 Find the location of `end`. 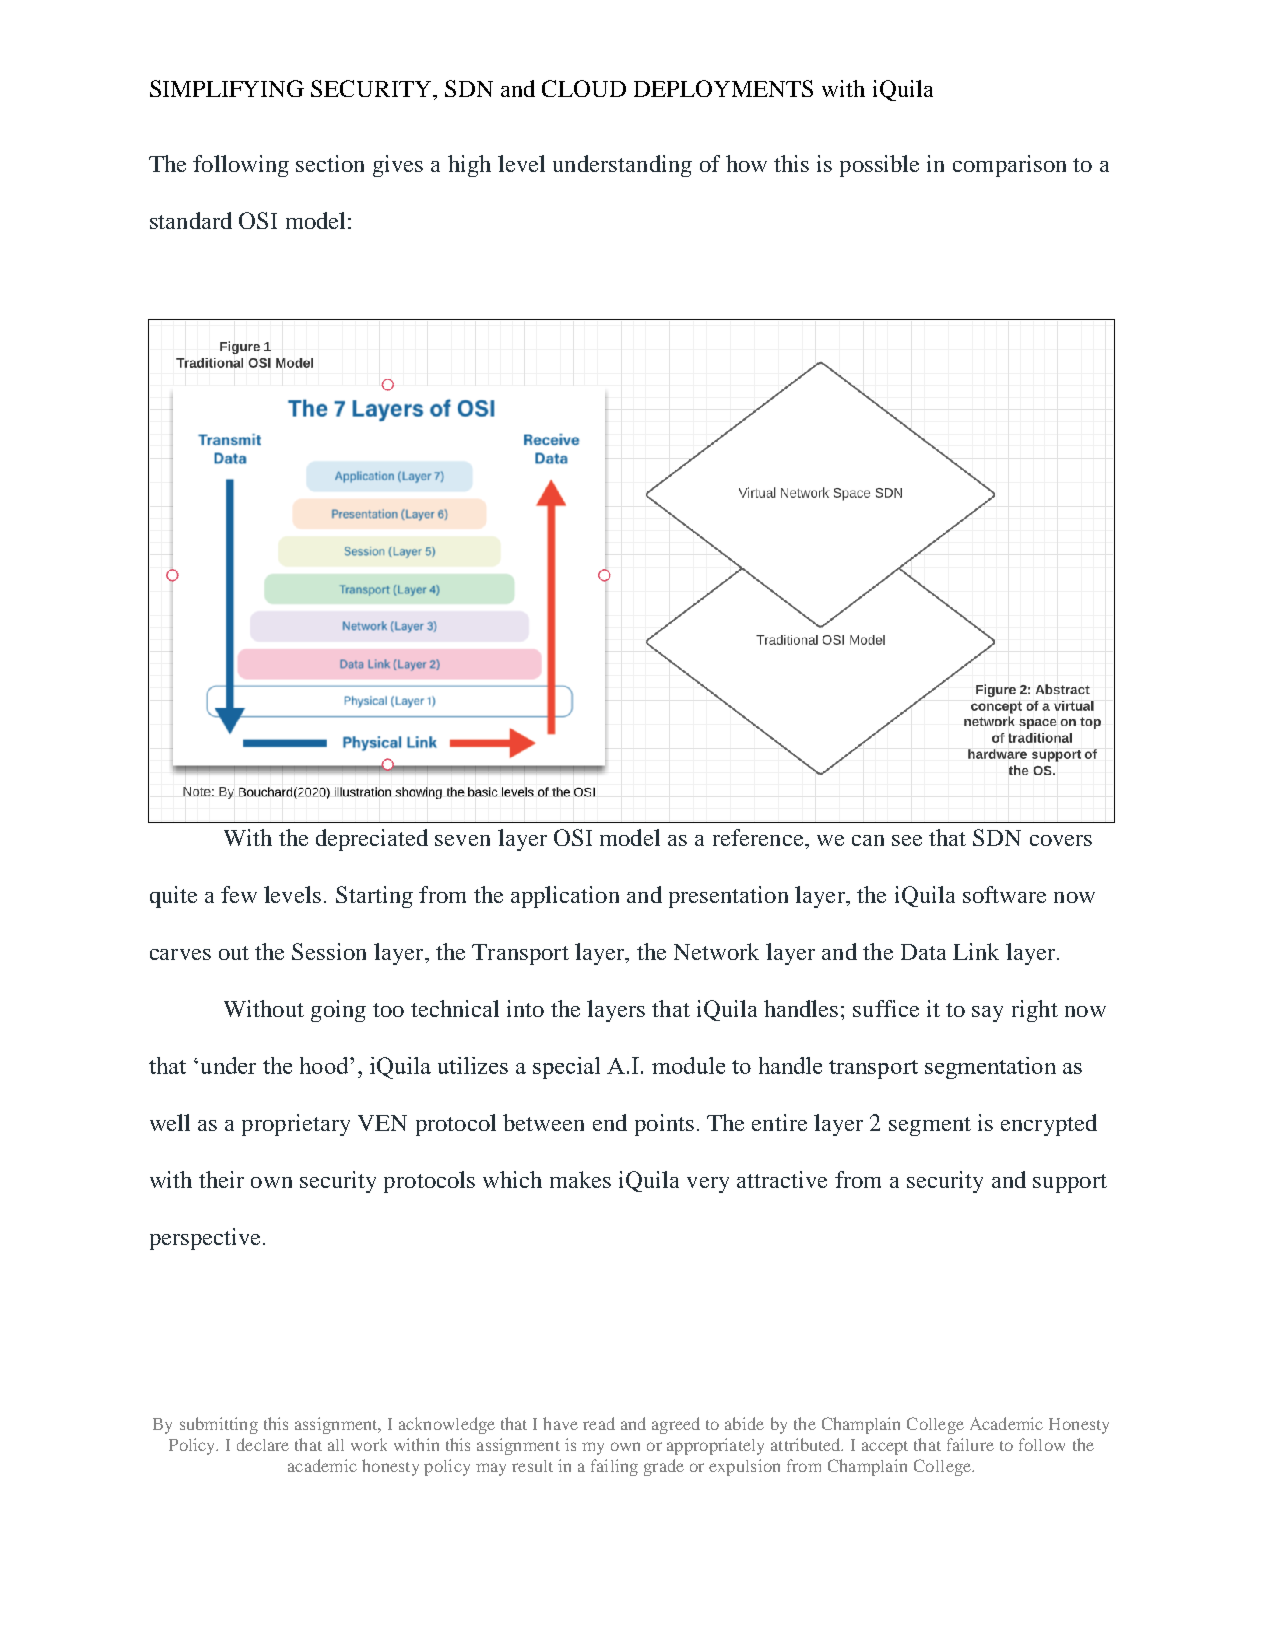

end is located at coordinates (610, 1122).
